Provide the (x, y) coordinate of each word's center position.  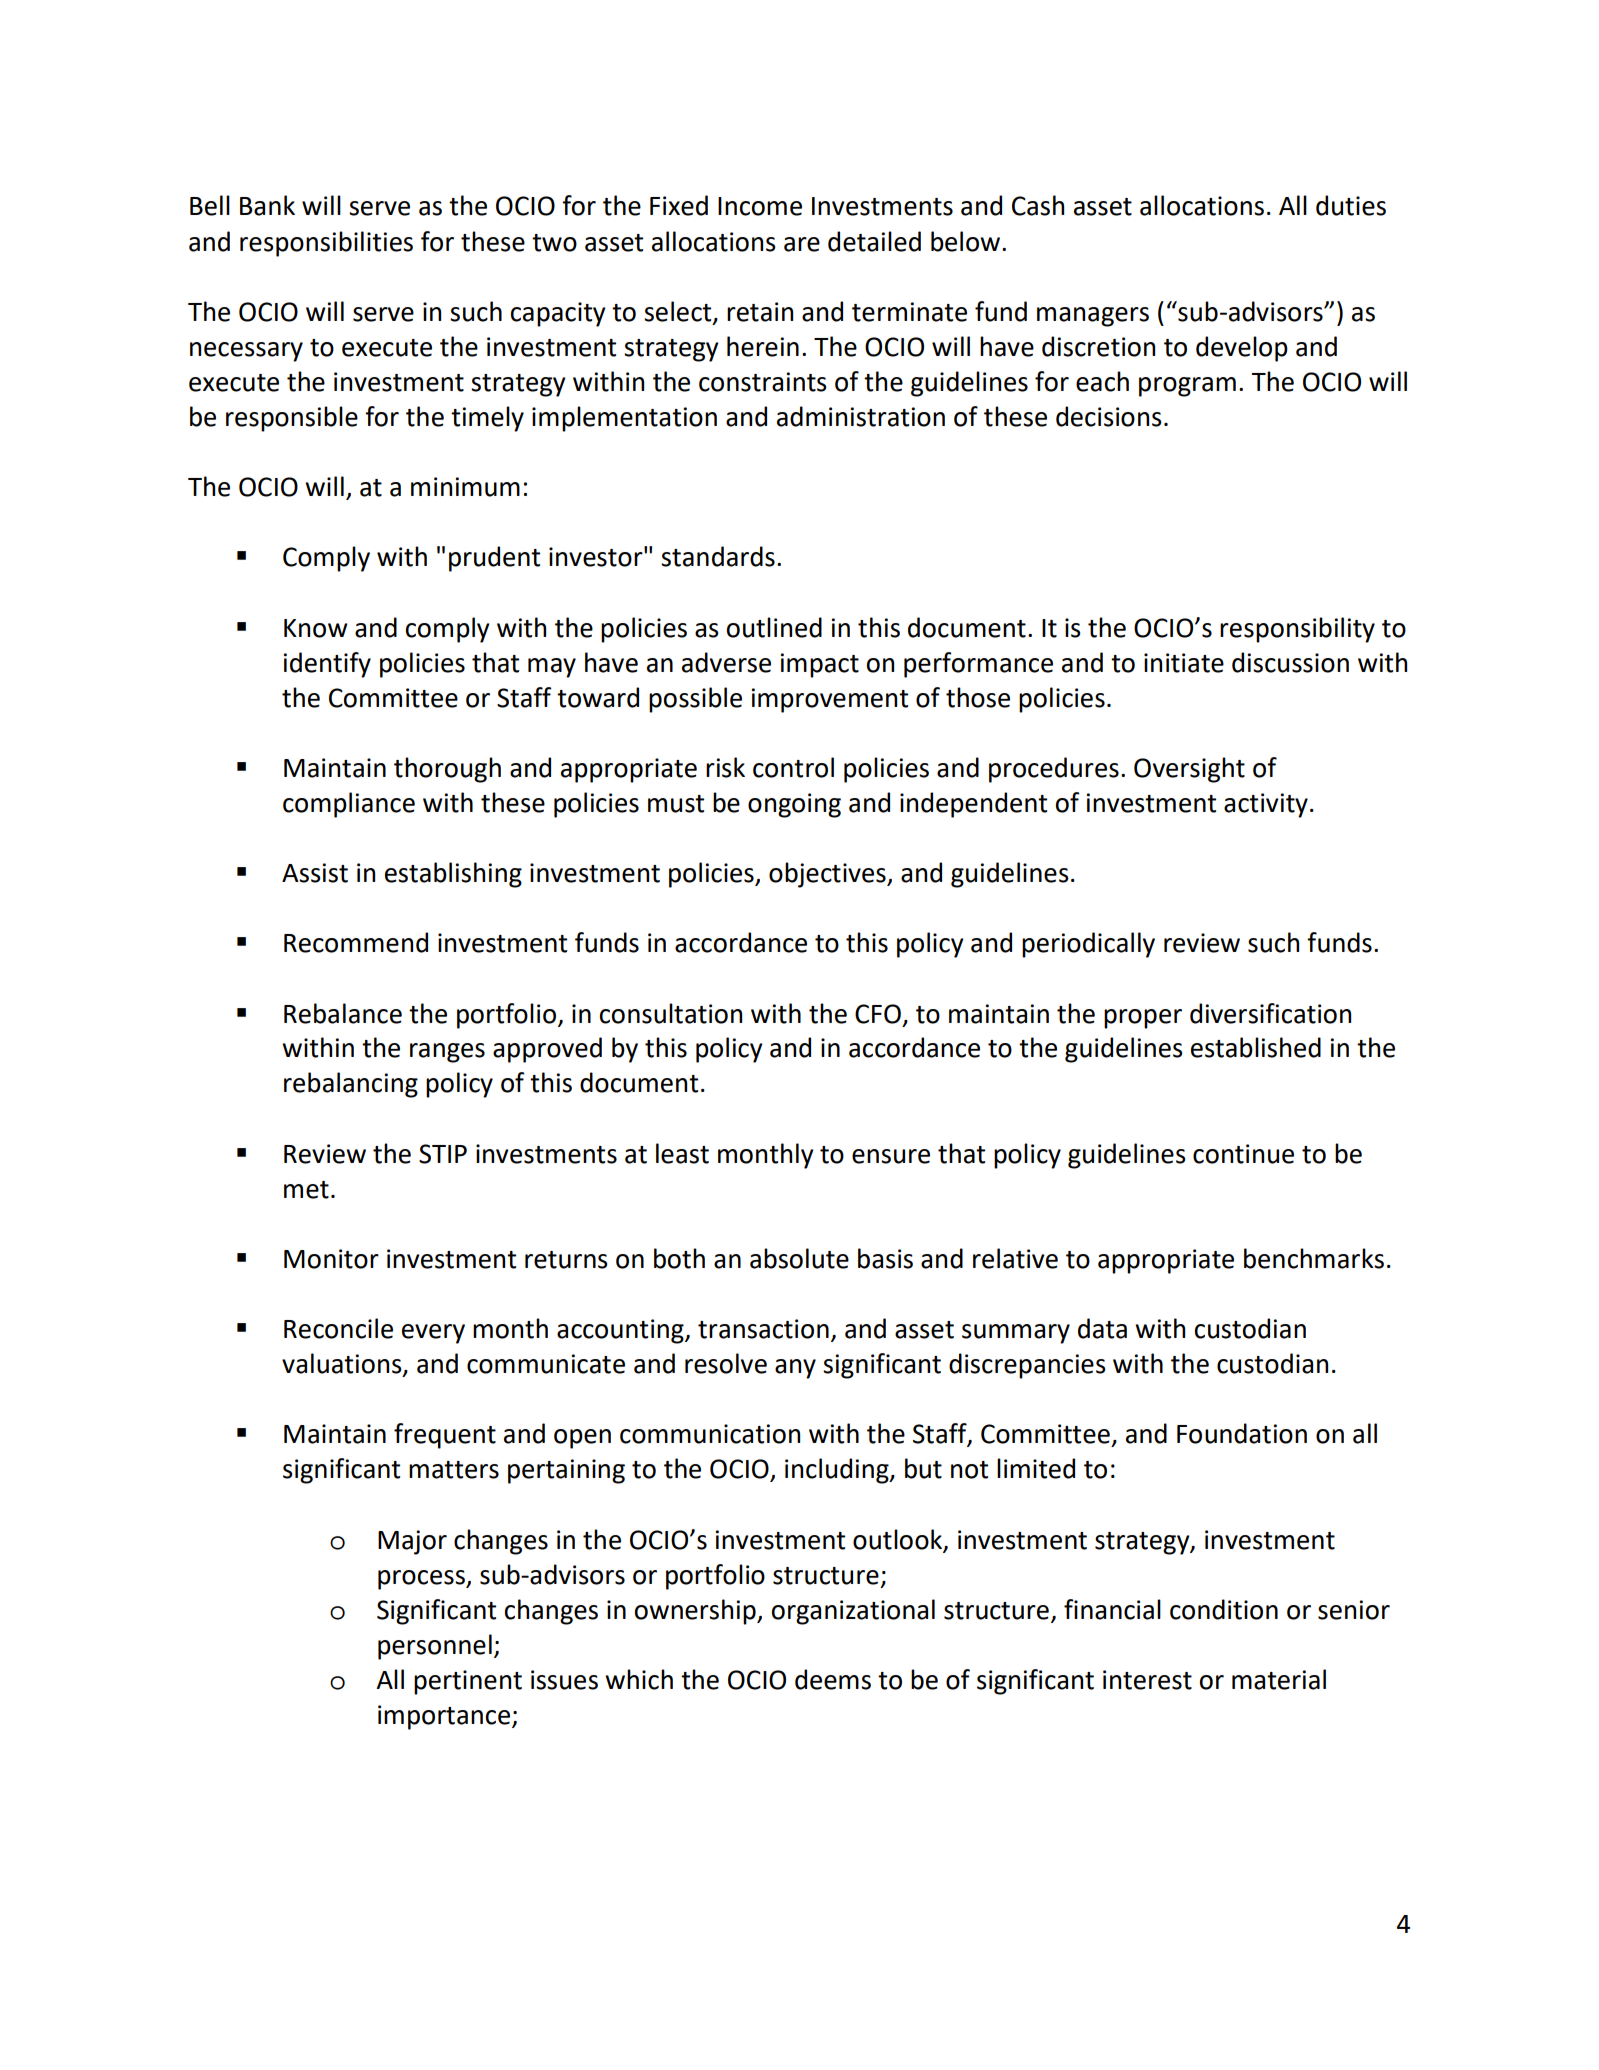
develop (1242, 349)
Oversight (1189, 770)
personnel (435, 1647)
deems (833, 1679)
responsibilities (326, 244)
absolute (799, 1258)
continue (1243, 1154)
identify (327, 665)
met (306, 1190)
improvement (830, 700)
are (802, 244)
